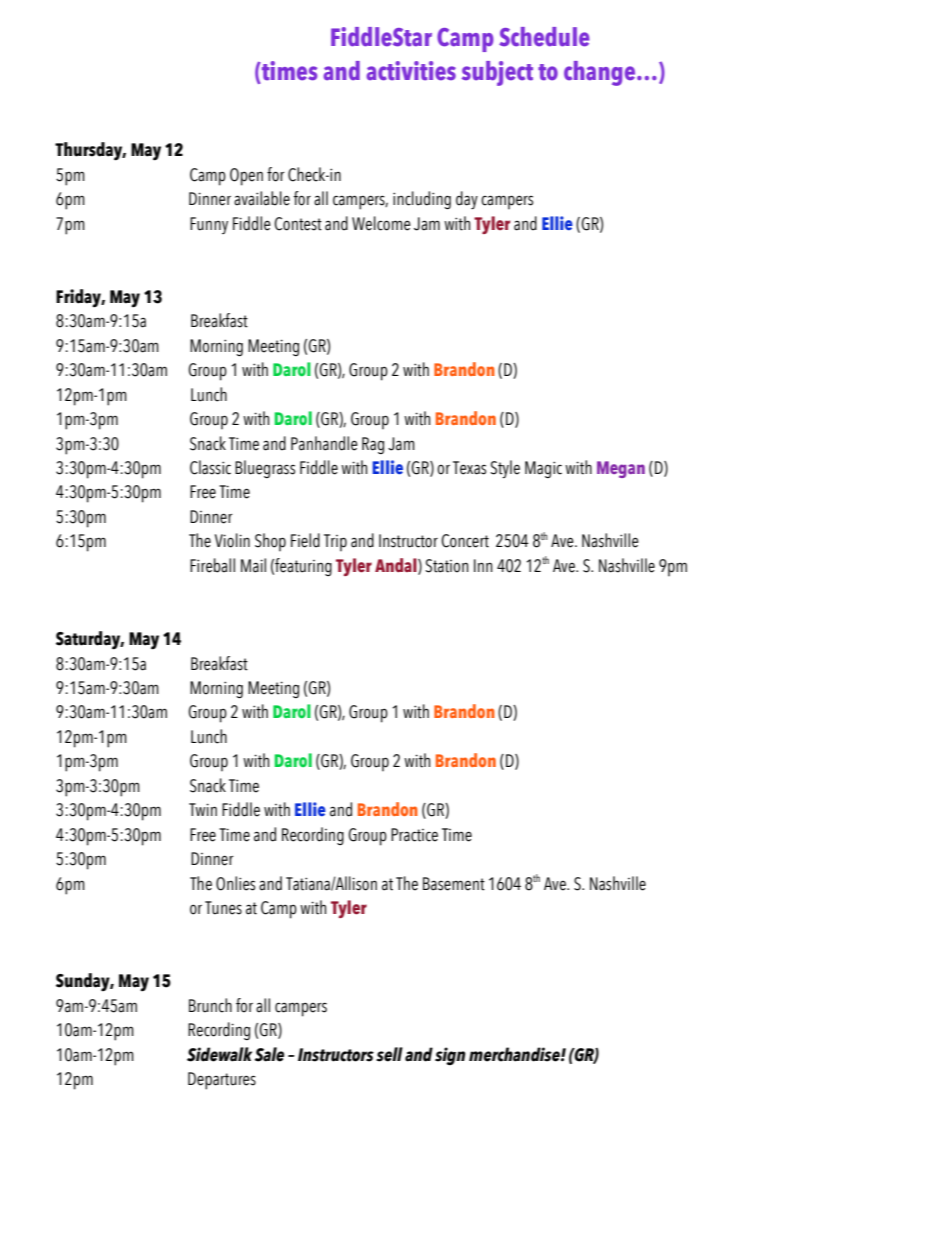 This image has width=952, height=1233. What do you see at coordinates (543, 469) in the image?
I see `Magic` at bounding box center [543, 469].
